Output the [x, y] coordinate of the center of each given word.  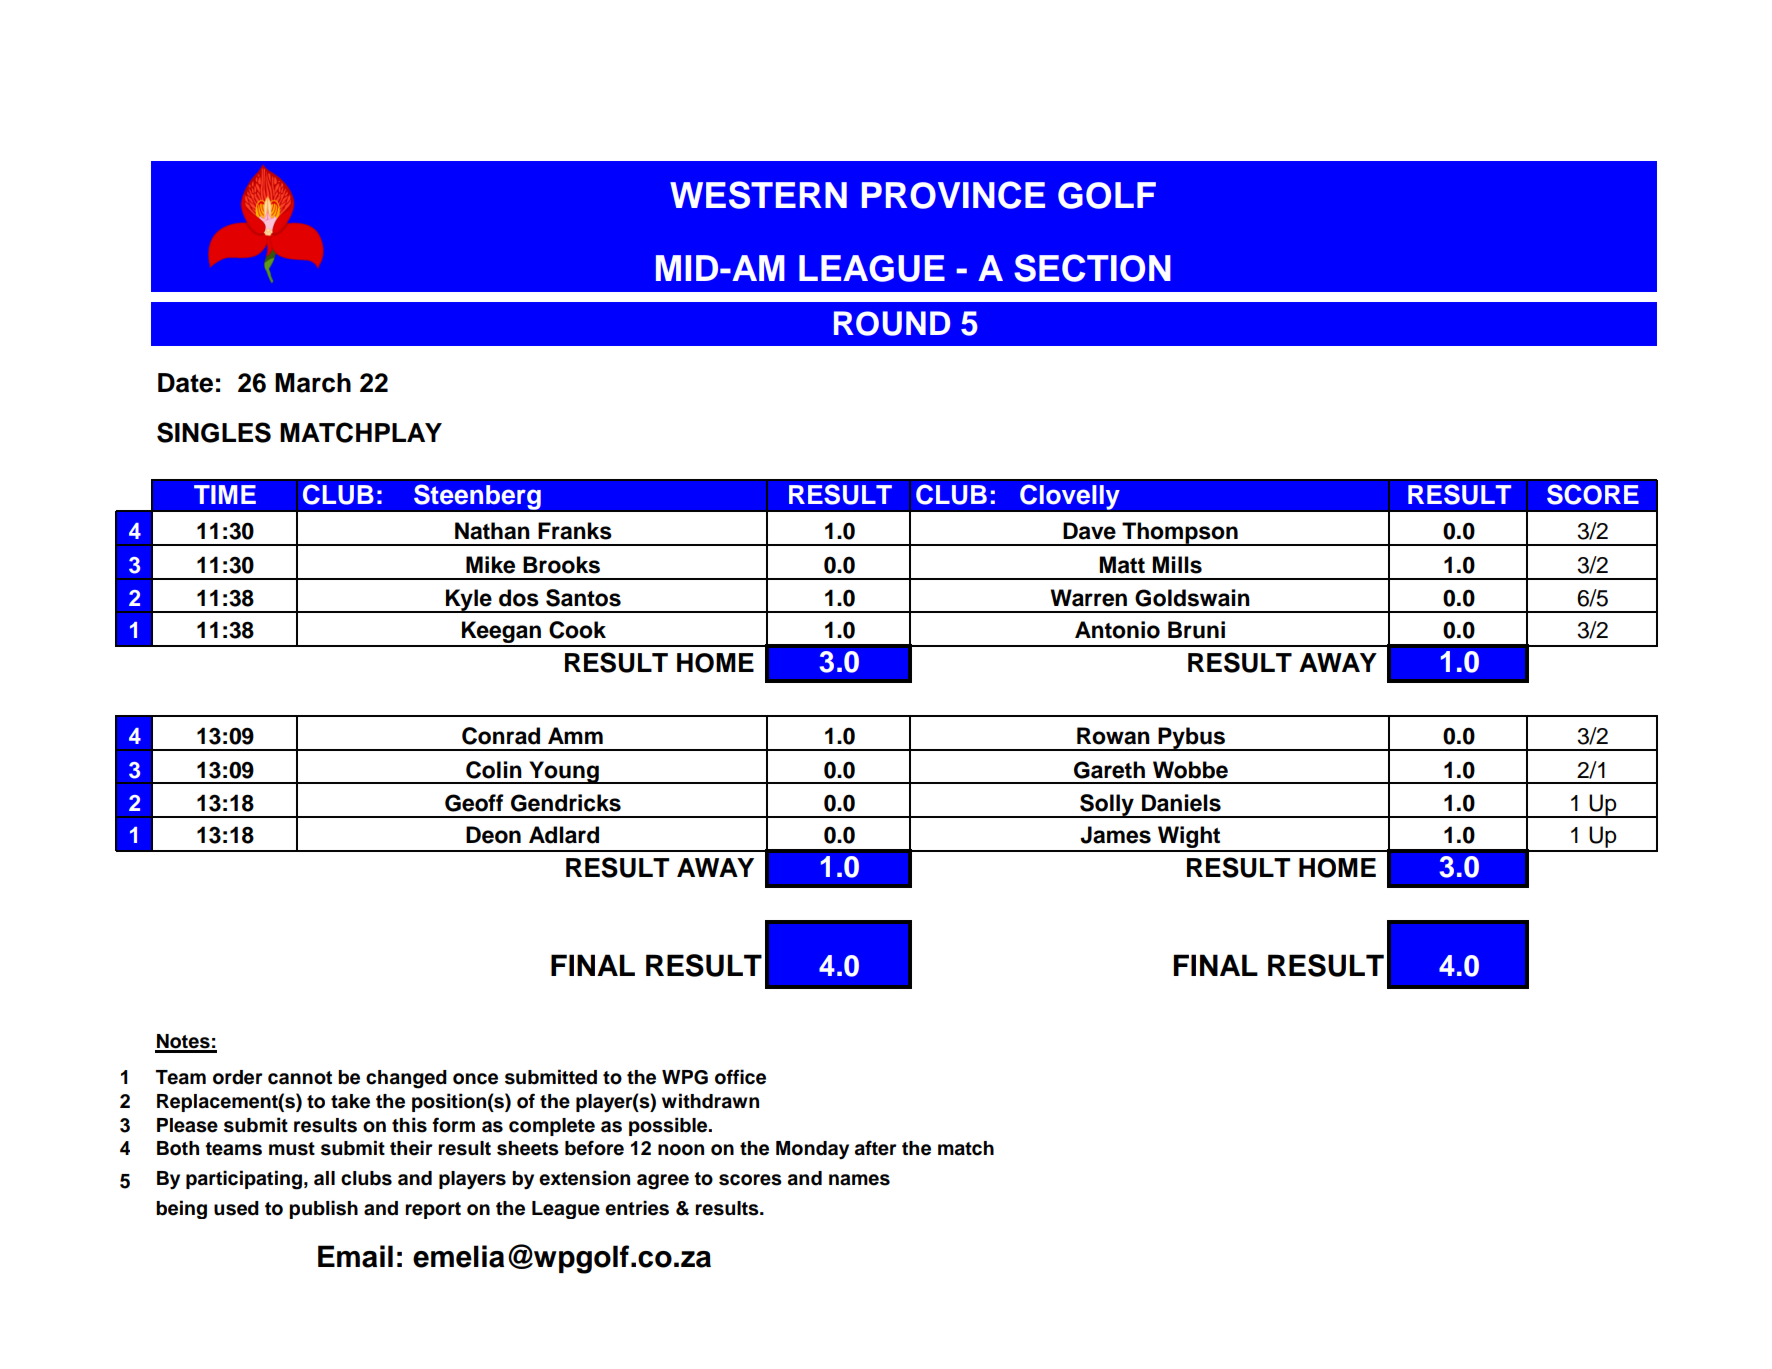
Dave [1089, 531]
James [1115, 835]
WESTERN [758, 195]
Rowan [1113, 736]
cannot [300, 1078]
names [859, 1180]
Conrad [501, 736]
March [313, 383]
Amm [575, 735]
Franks [575, 531]
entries [637, 1208]
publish [323, 1209]
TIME [225, 494]
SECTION [1092, 268]
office [740, 1077]
